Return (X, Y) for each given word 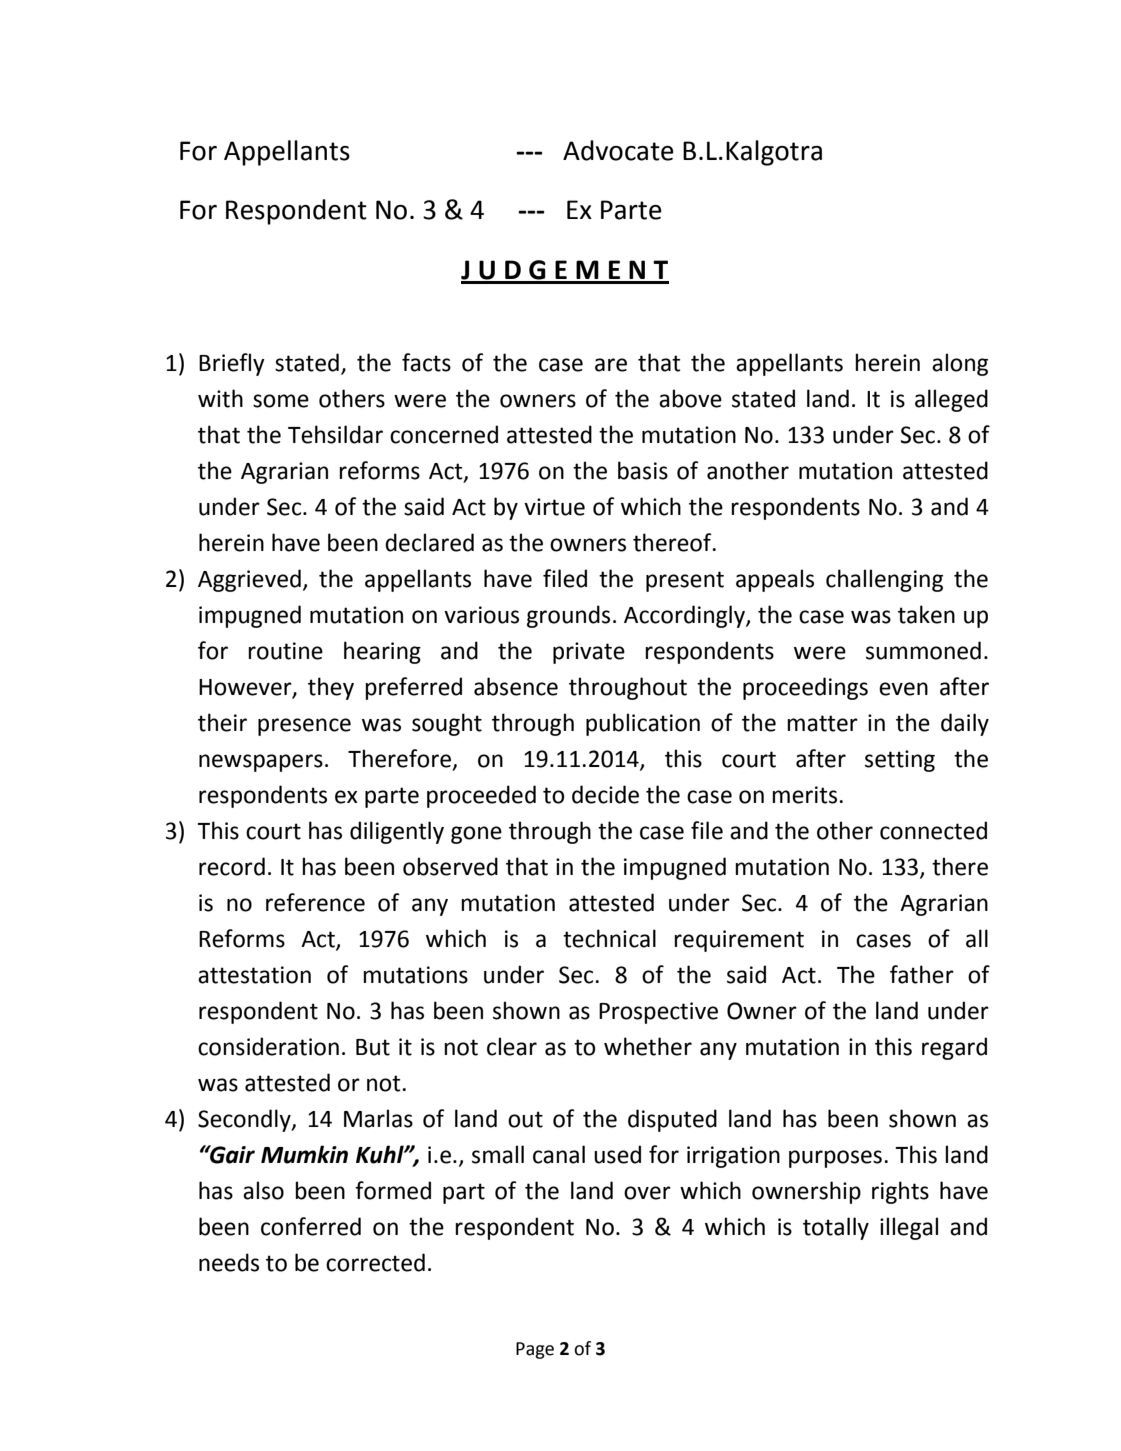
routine (285, 651)
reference (315, 902)
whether (648, 1046)
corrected (375, 1262)
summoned (923, 650)
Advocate (618, 150)
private (589, 653)
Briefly (232, 364)
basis (643, 470)
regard (954, 1048)
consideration (268, 1046)
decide (605, 794)
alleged (951, 400)
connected (933, 830)
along (960, 364)
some (281, 401)
